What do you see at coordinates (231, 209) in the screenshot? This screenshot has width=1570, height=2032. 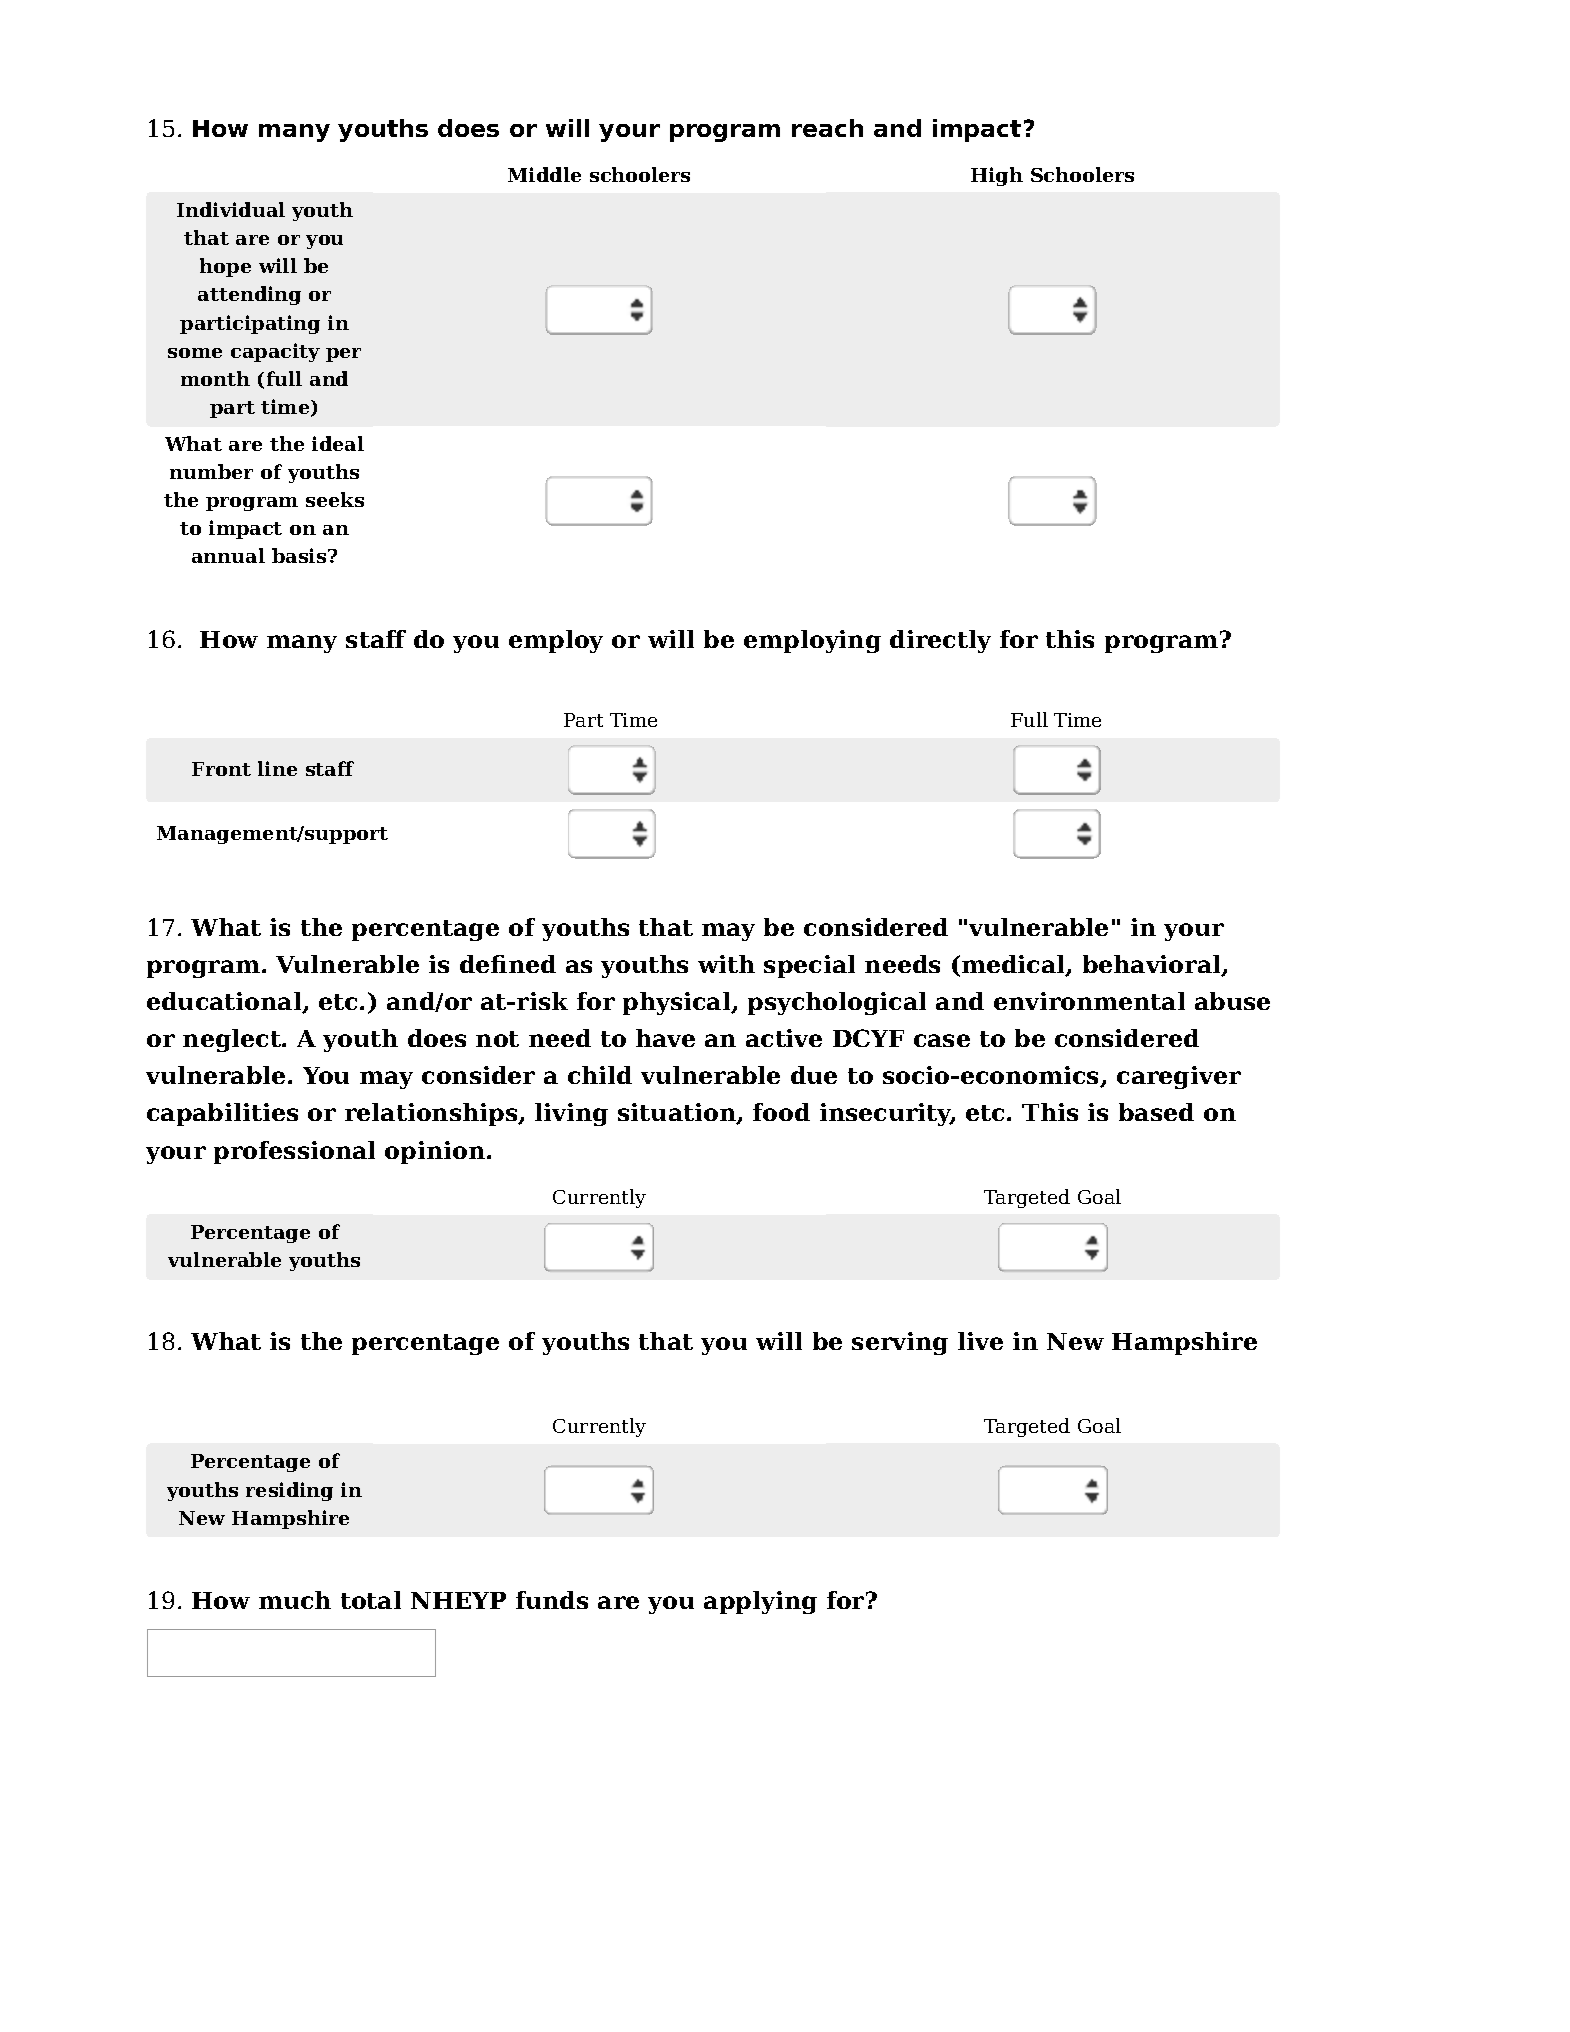 I see `Individual` at bounding box center [231, 209].
